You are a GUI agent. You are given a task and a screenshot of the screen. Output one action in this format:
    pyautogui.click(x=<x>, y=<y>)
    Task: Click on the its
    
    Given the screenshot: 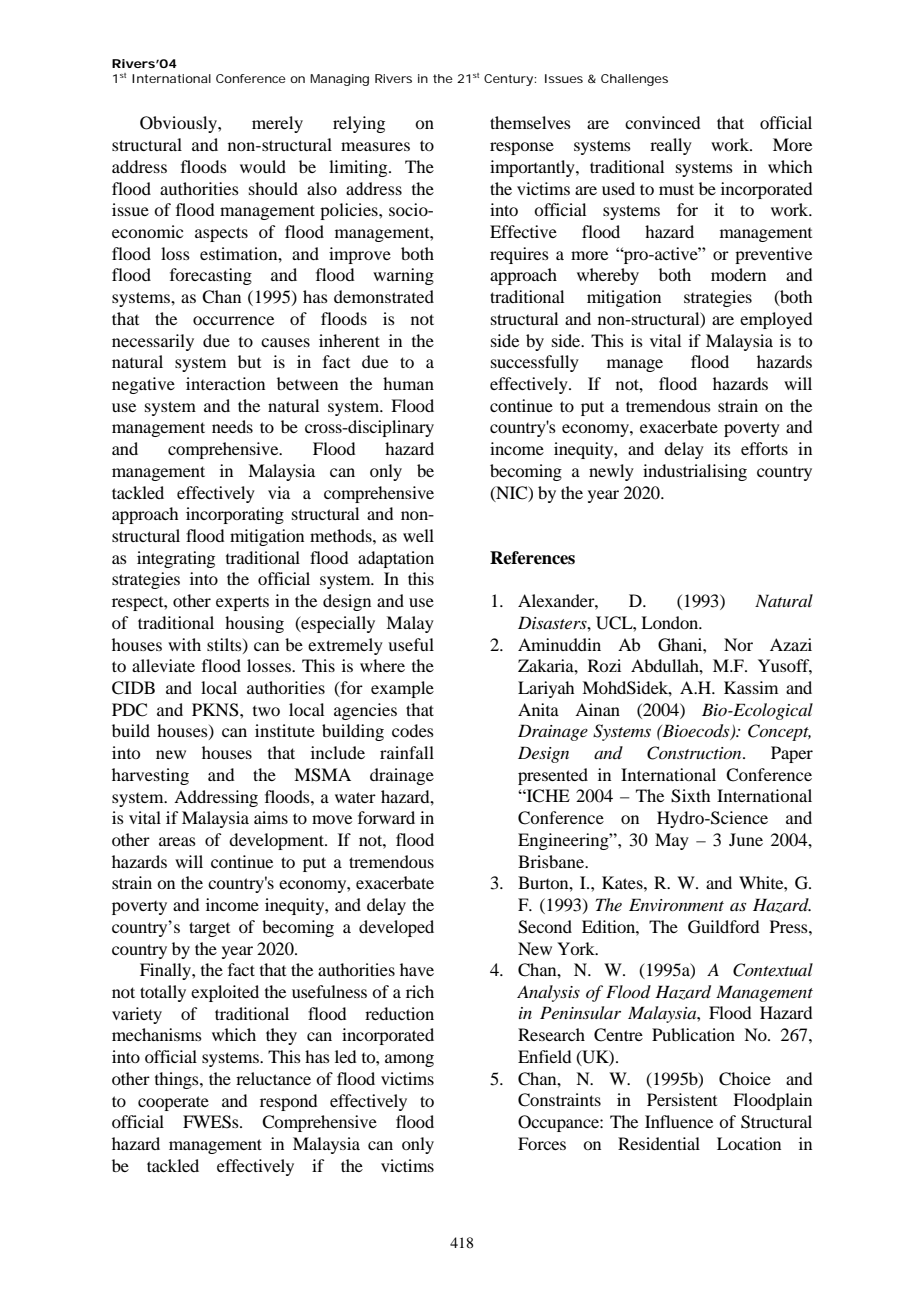 What is the action you would take?
    pyautogui.click(x=722, y=448)
